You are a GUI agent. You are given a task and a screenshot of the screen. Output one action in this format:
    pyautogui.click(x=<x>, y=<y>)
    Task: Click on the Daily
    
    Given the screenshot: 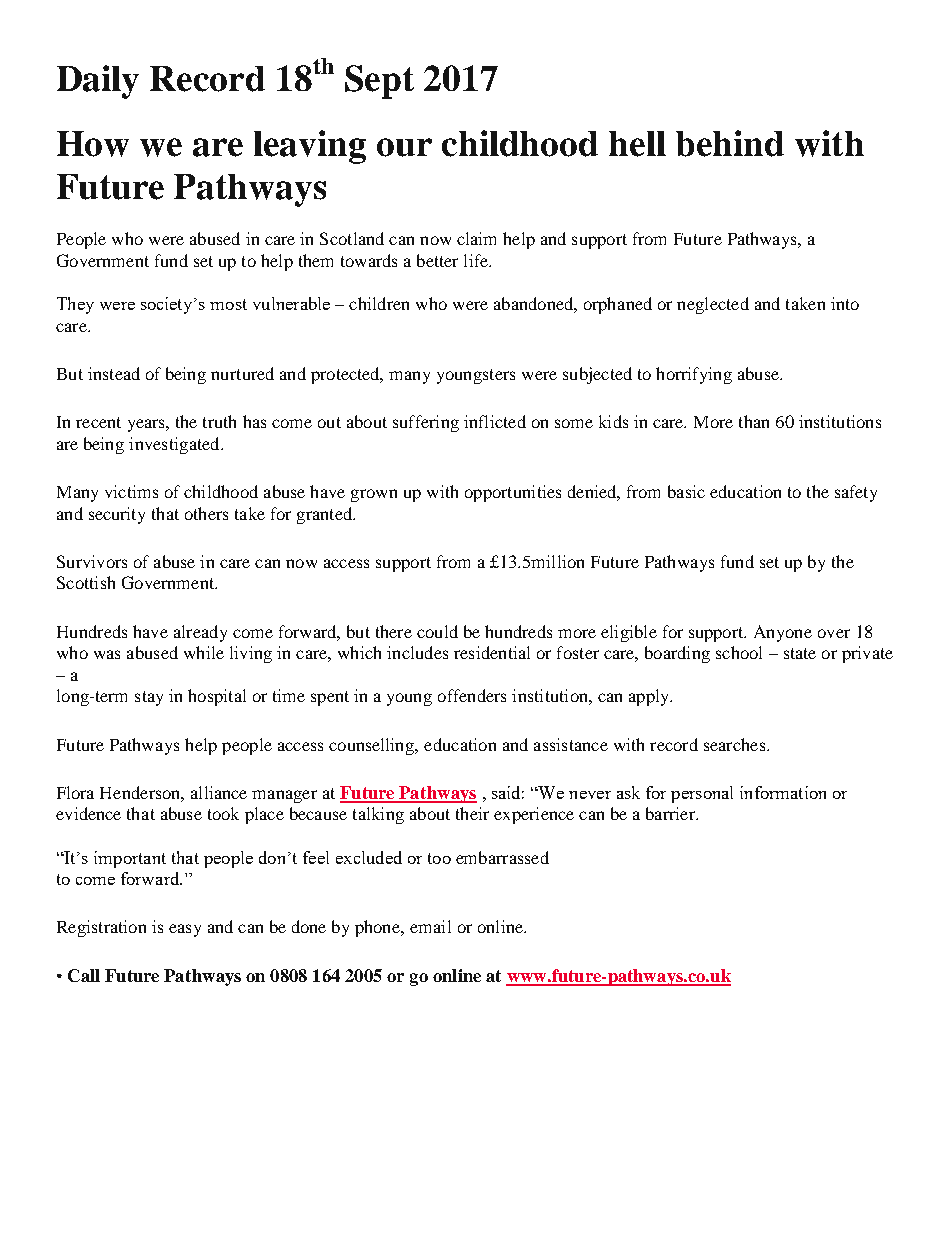 What is the action you would take?
    pyautogui.click(x=98, y=82)
